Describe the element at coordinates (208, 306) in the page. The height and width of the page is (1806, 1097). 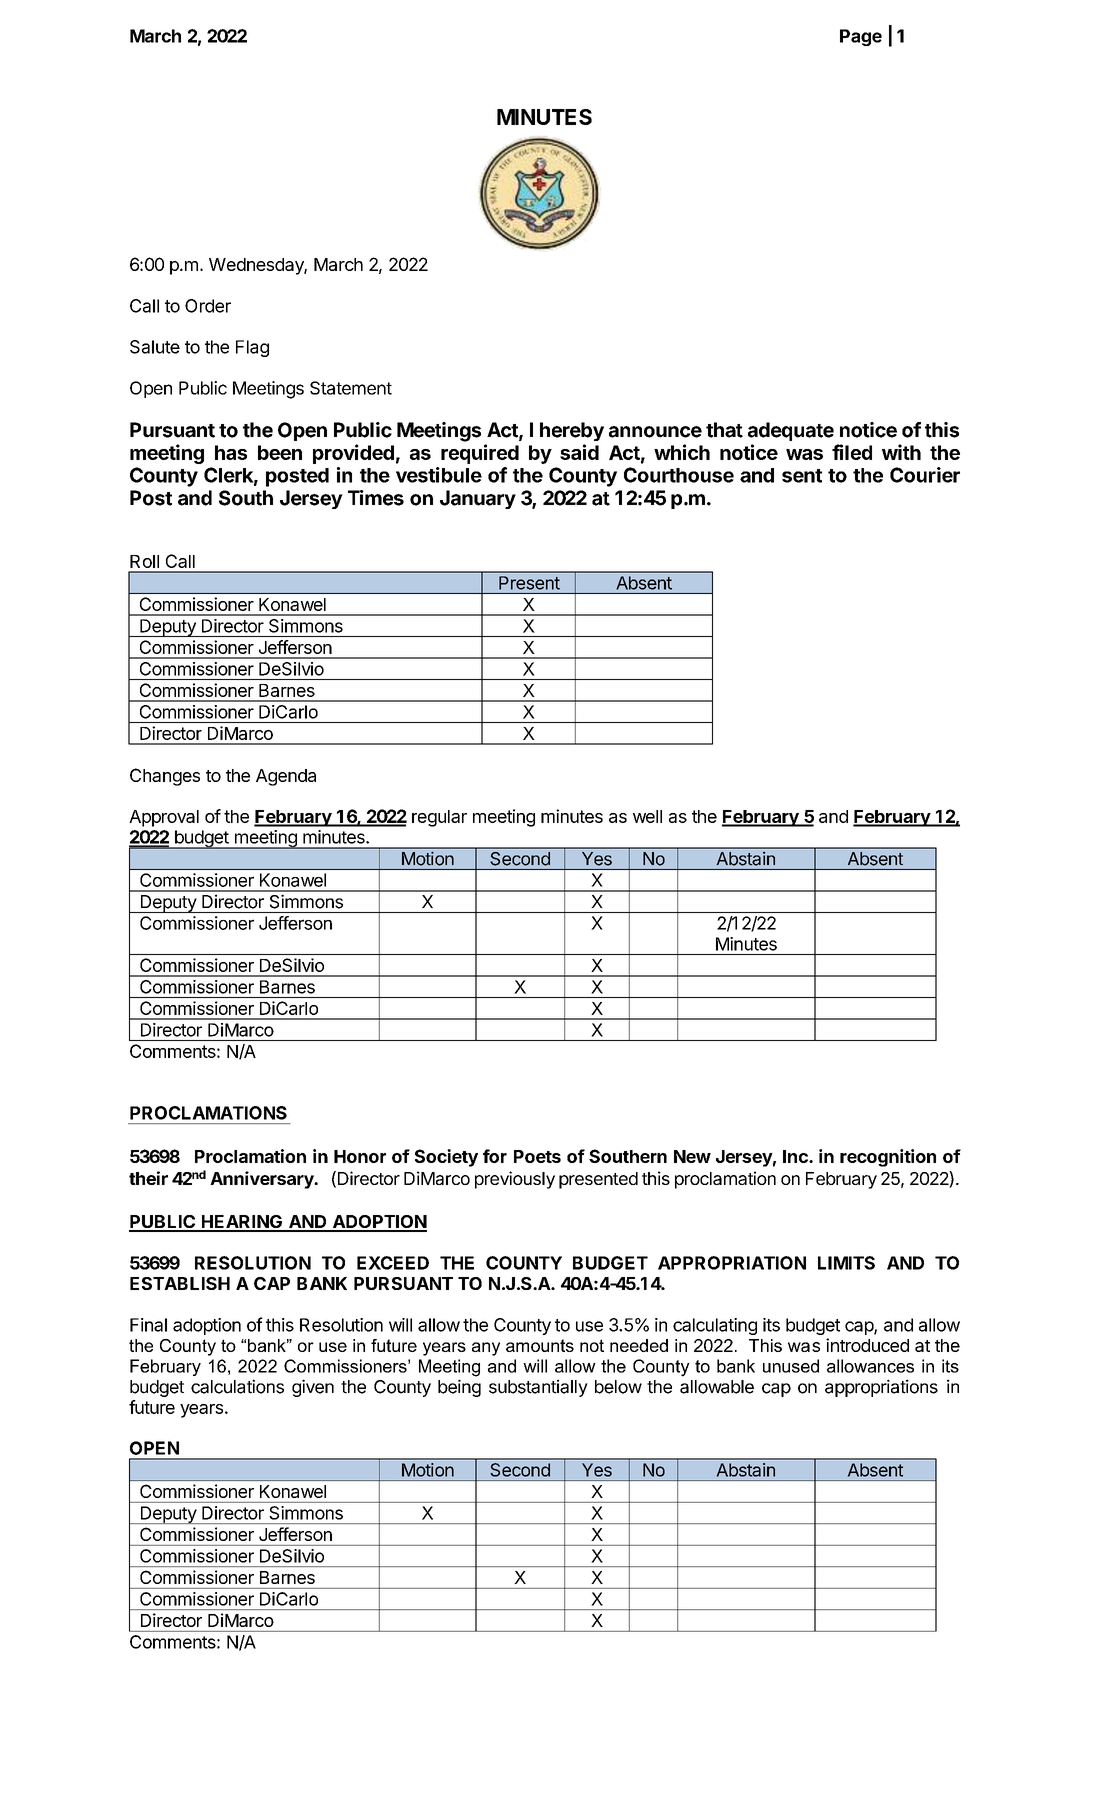
I see `Order` at that location.
